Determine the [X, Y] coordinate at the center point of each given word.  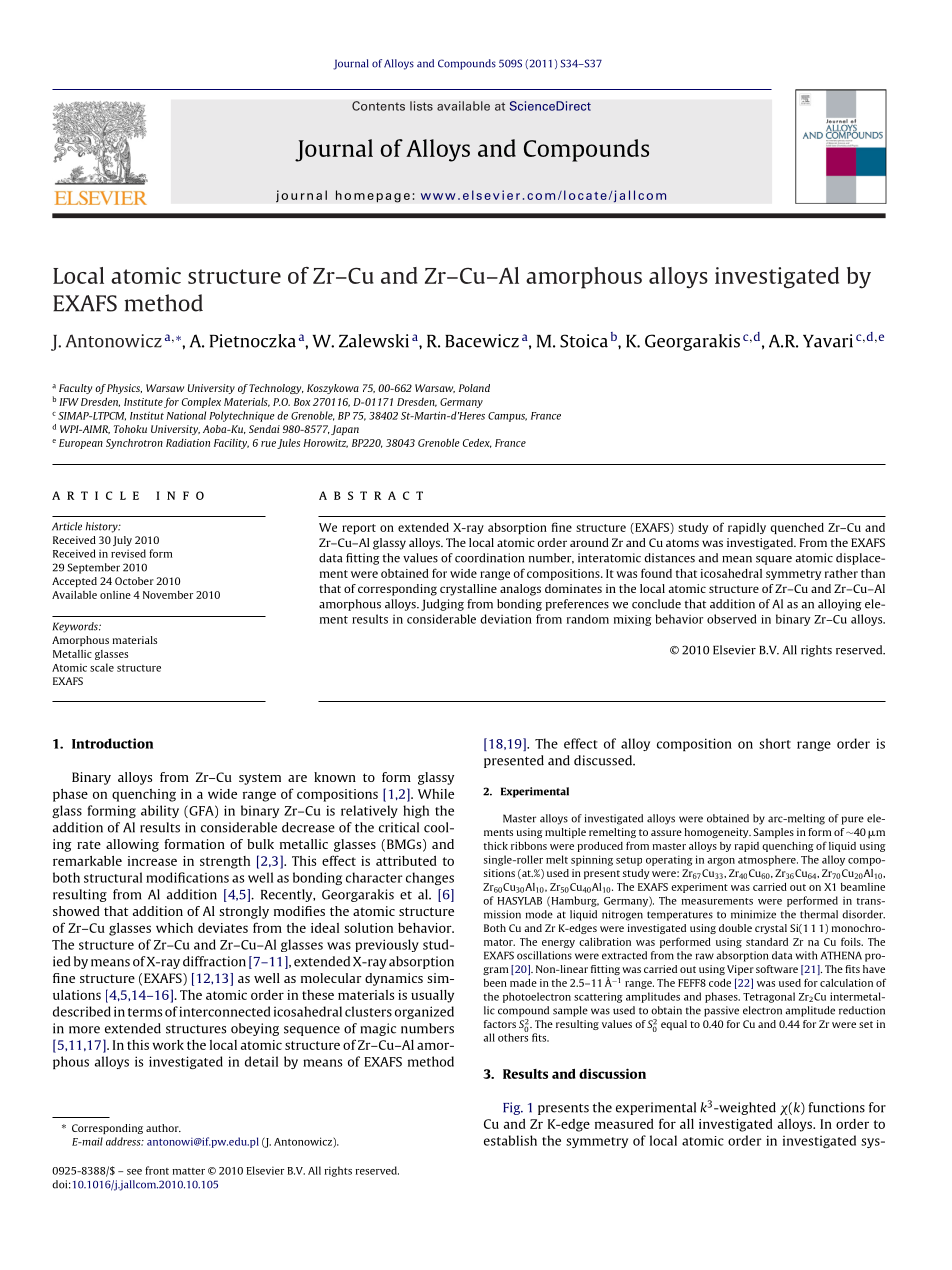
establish [510, 1140]
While [436, 794]
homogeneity [717, 833]
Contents [378, 106]
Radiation [188, 443]
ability [160, 811]
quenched [797, 528]
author [163, 1128]
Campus [507, 417]
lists [421, 106]
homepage [373, 196]
